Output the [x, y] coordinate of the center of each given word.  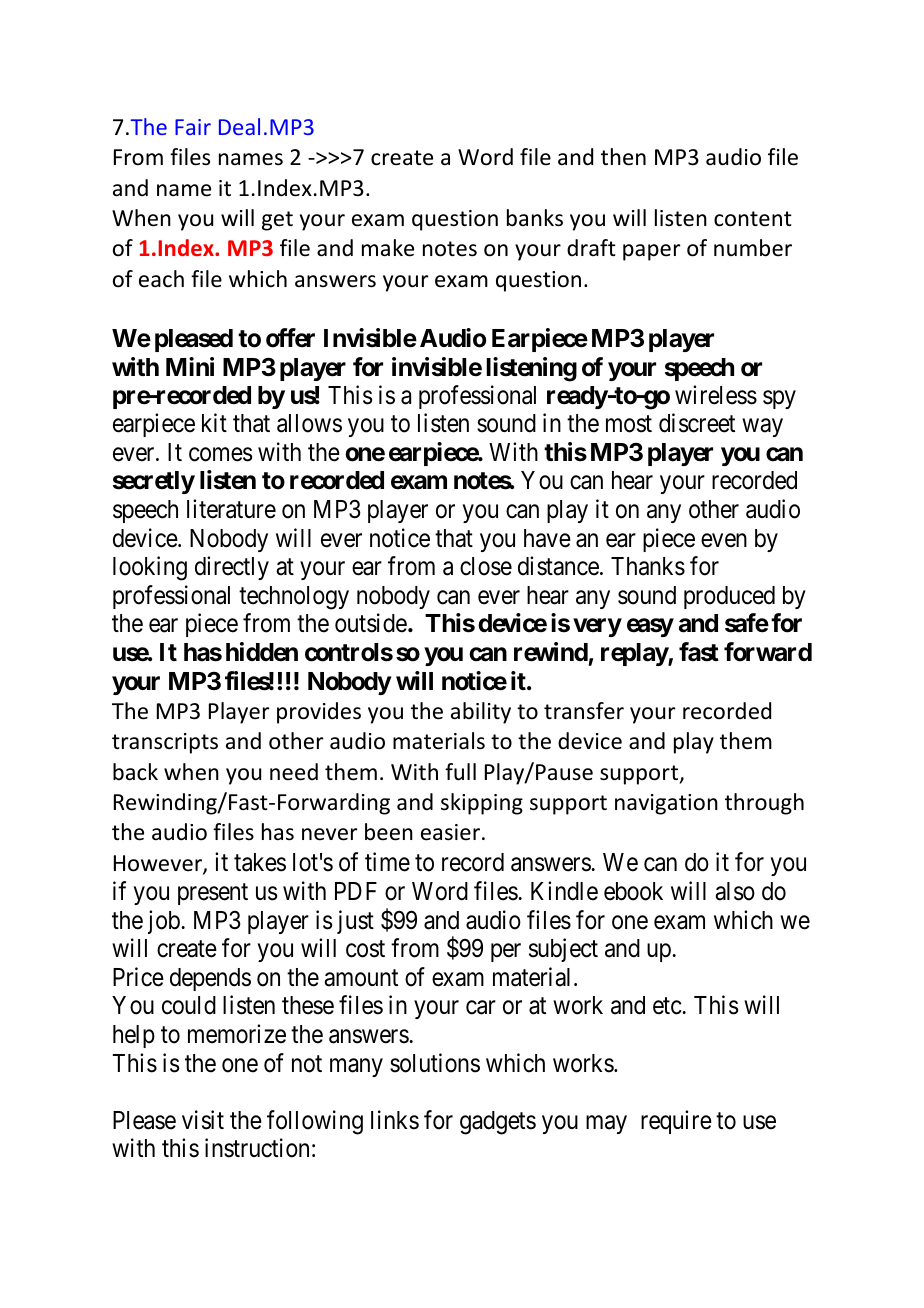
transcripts [165, 743]
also [735, 891]
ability [481, 713]
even [724, 540]
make [388, 248]
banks [535, 218]
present [213, 894]
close [486, 566]
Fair [193, 127]
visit [203, 1120]
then [623, 157]
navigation [666, 804]
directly [232, 568]
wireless [716, 395]
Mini [190, 366]
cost [365, 949]
